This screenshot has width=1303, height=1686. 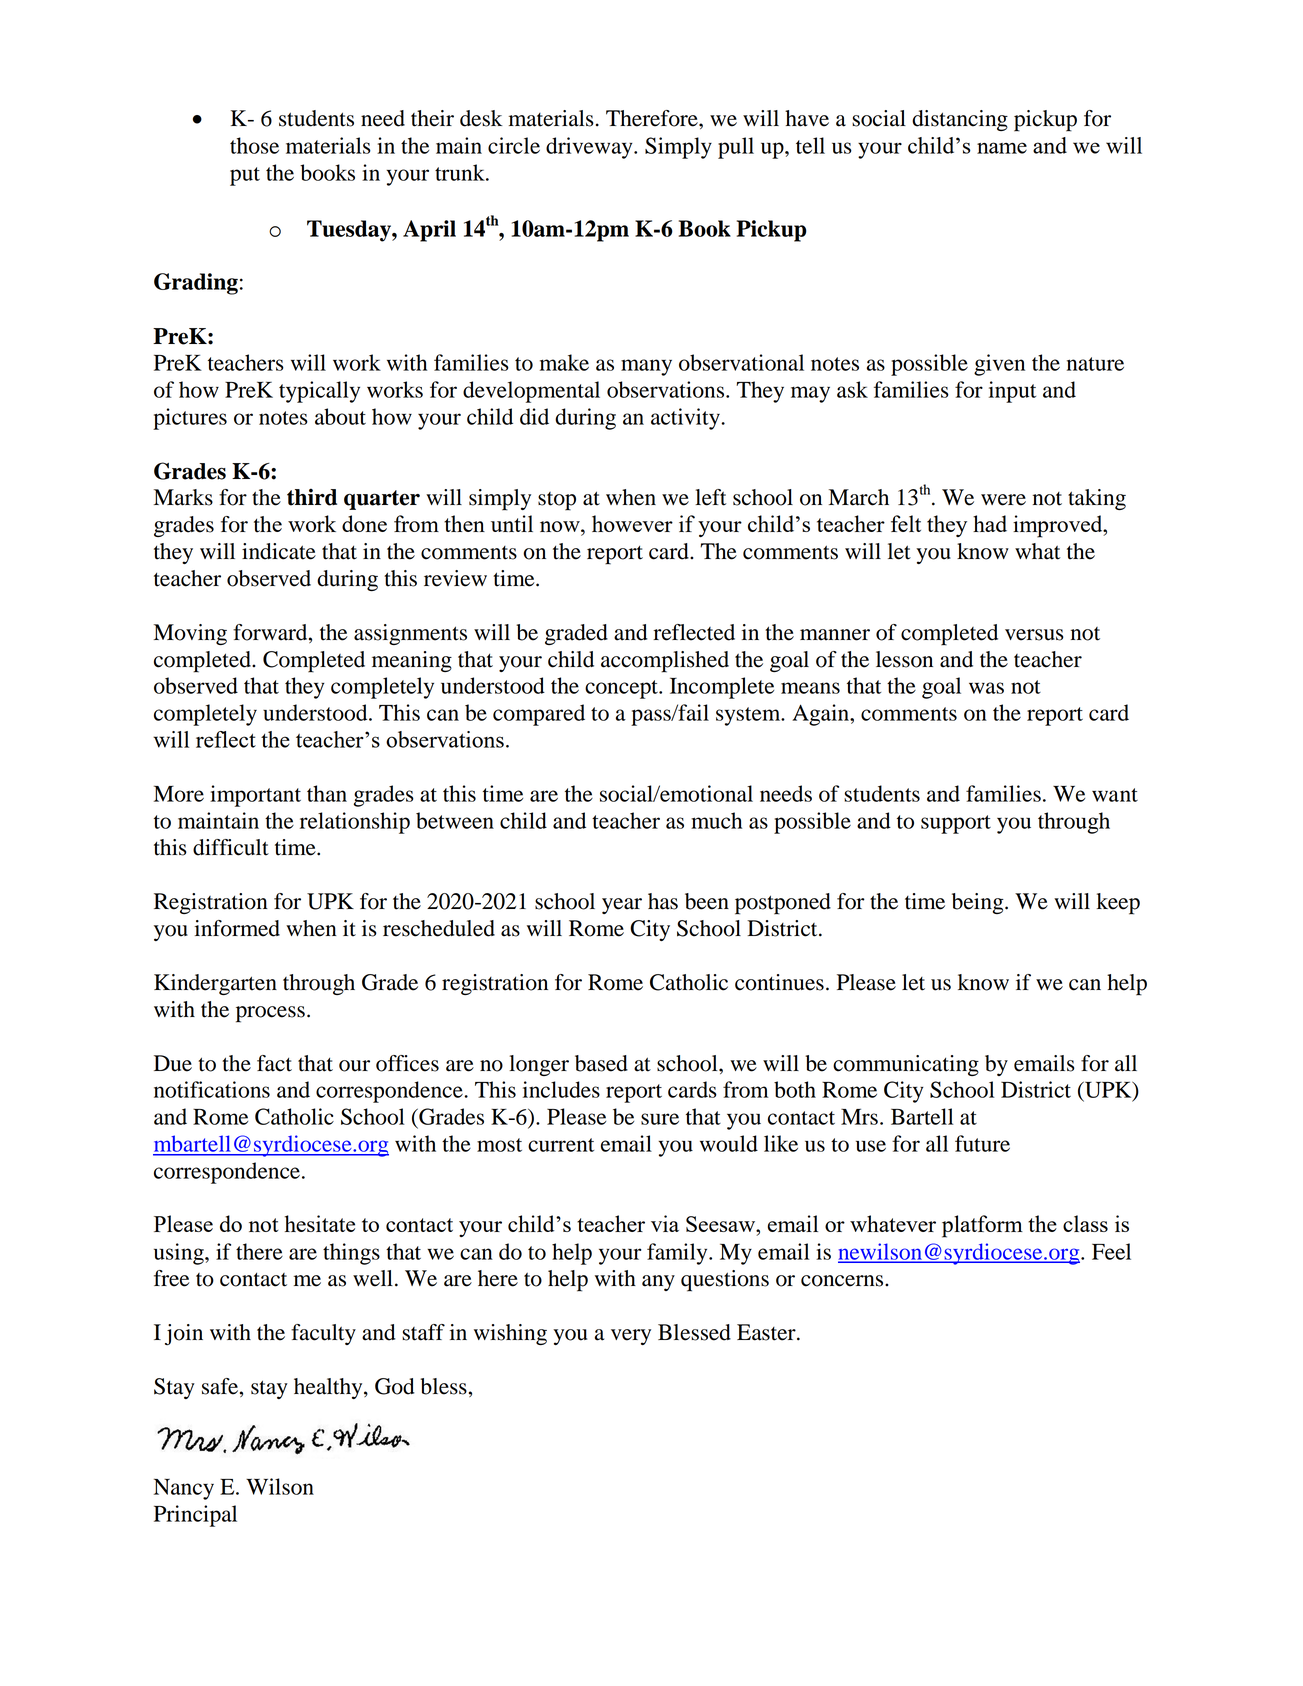 I want to click on future, so click(x=982, y=1143).
